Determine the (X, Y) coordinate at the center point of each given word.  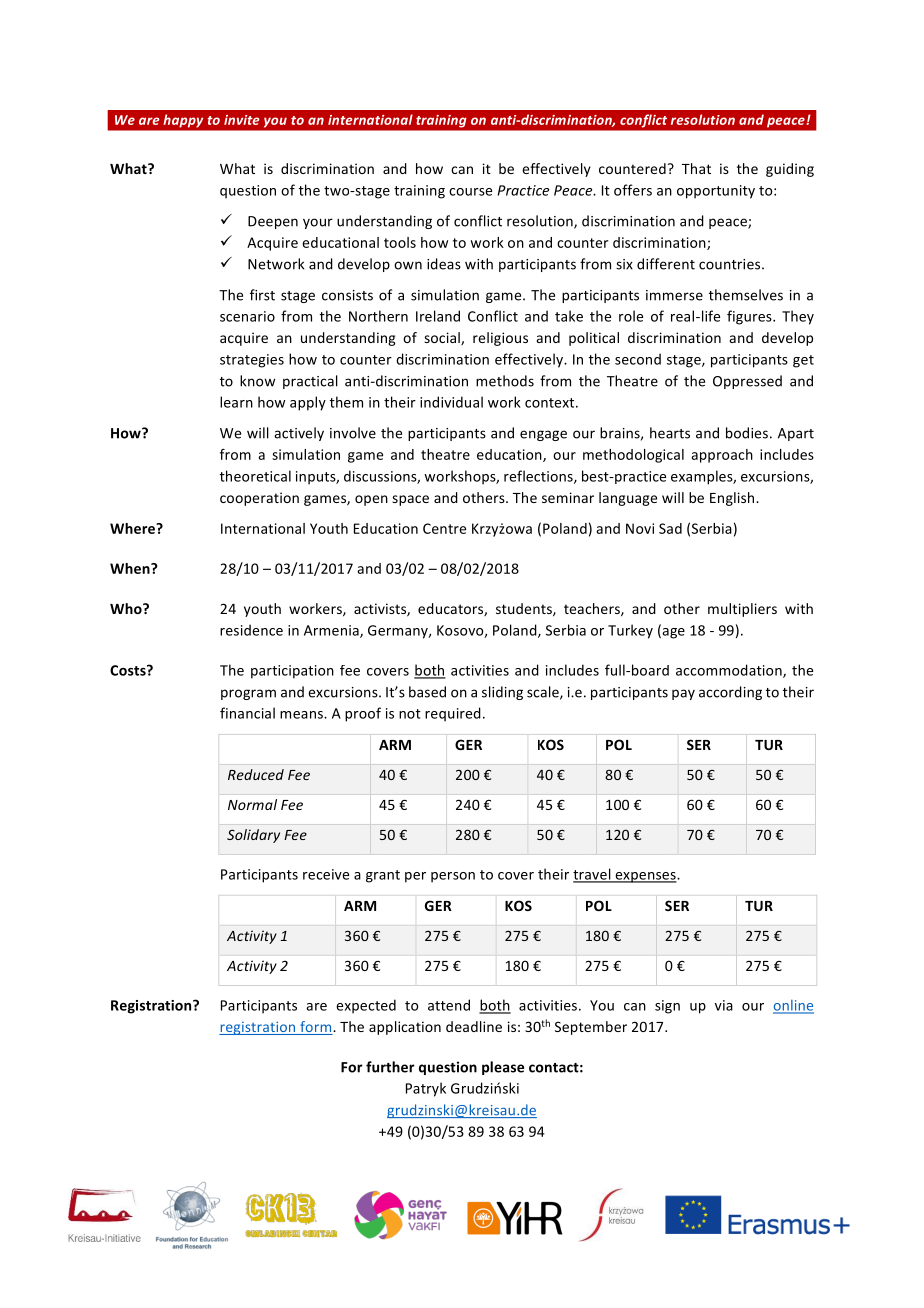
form (316, 1028)
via (724, 1005)
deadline (474, 1026)
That (696, 168)
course (470, 192)
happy (183, 121)
